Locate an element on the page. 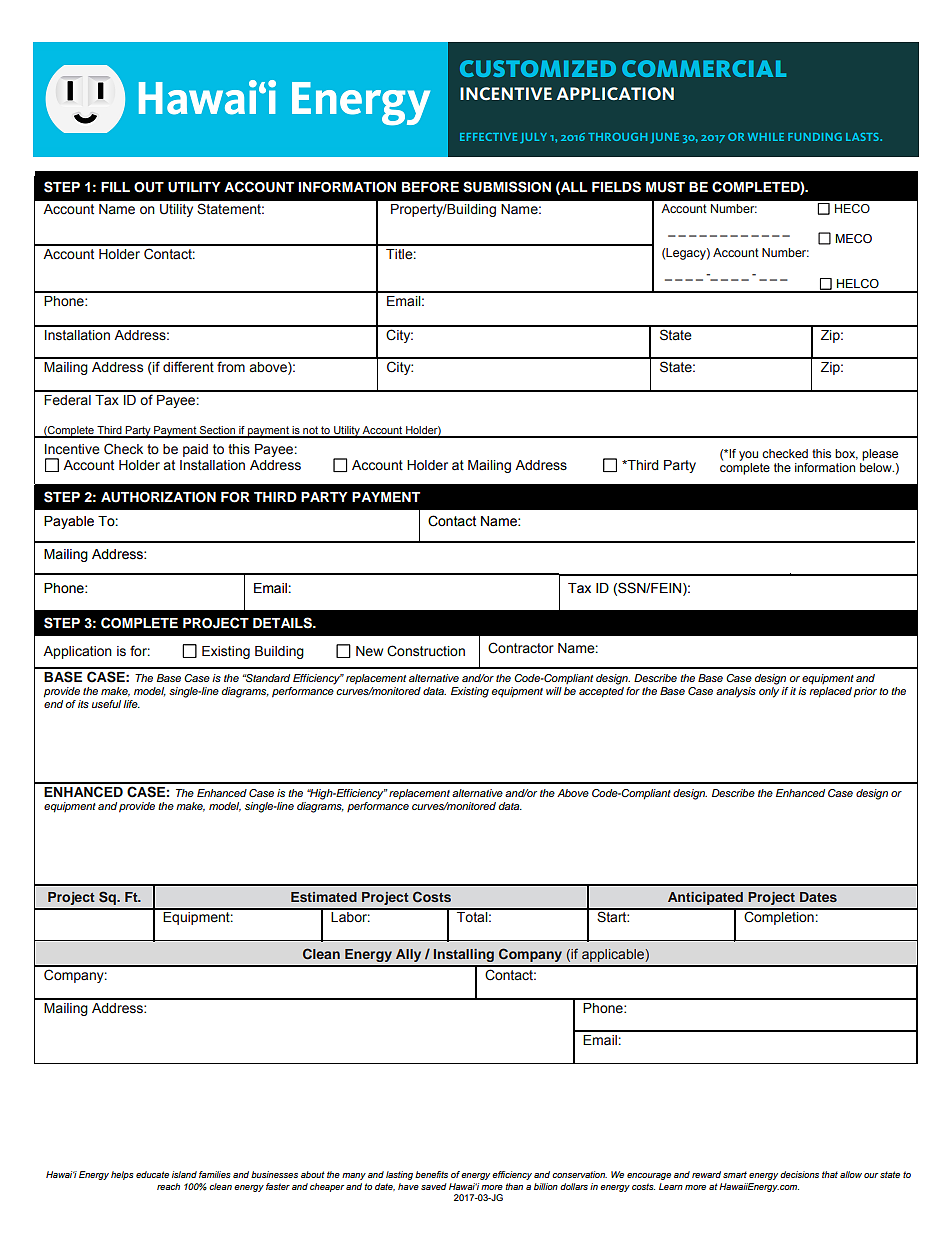 The height and width of the page is (1233, 952). not is located at coordinates (310, 431).
